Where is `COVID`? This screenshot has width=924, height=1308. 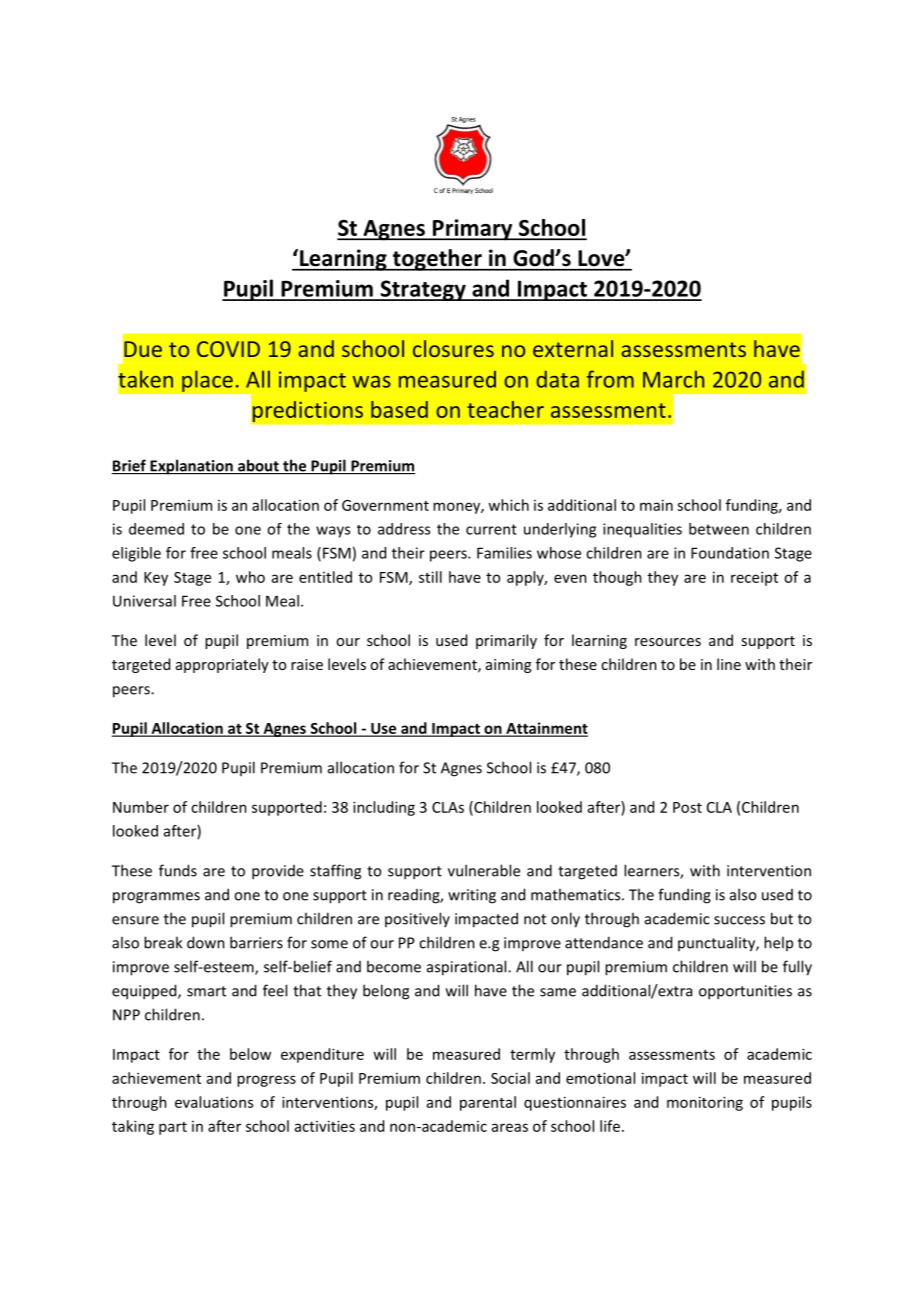 COVID is located at coordinates (228, 349).
